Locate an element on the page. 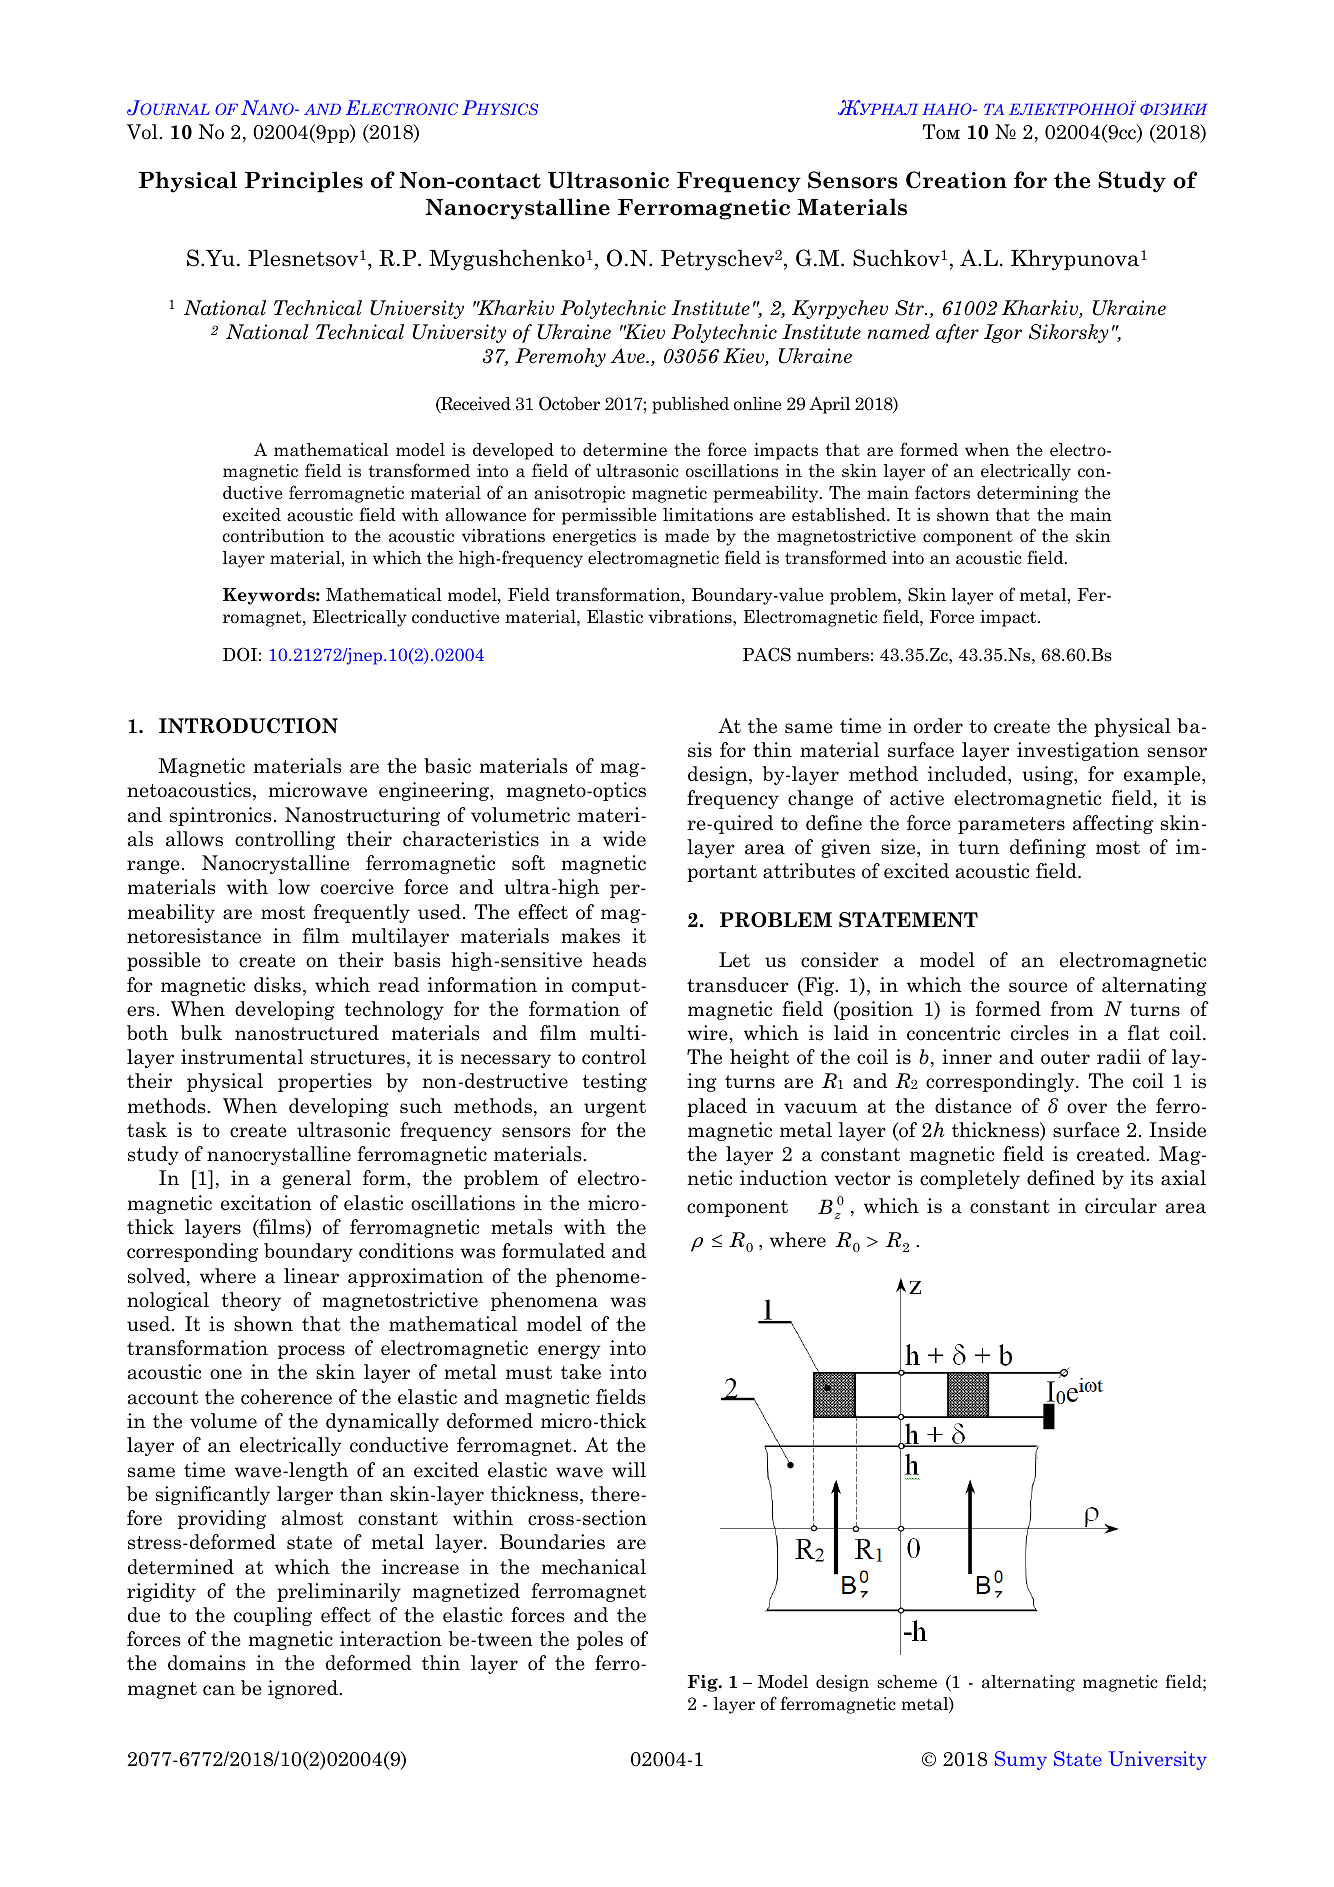 This page has height=1887, width=1334. contribution is located at coordinates (273, 536).
